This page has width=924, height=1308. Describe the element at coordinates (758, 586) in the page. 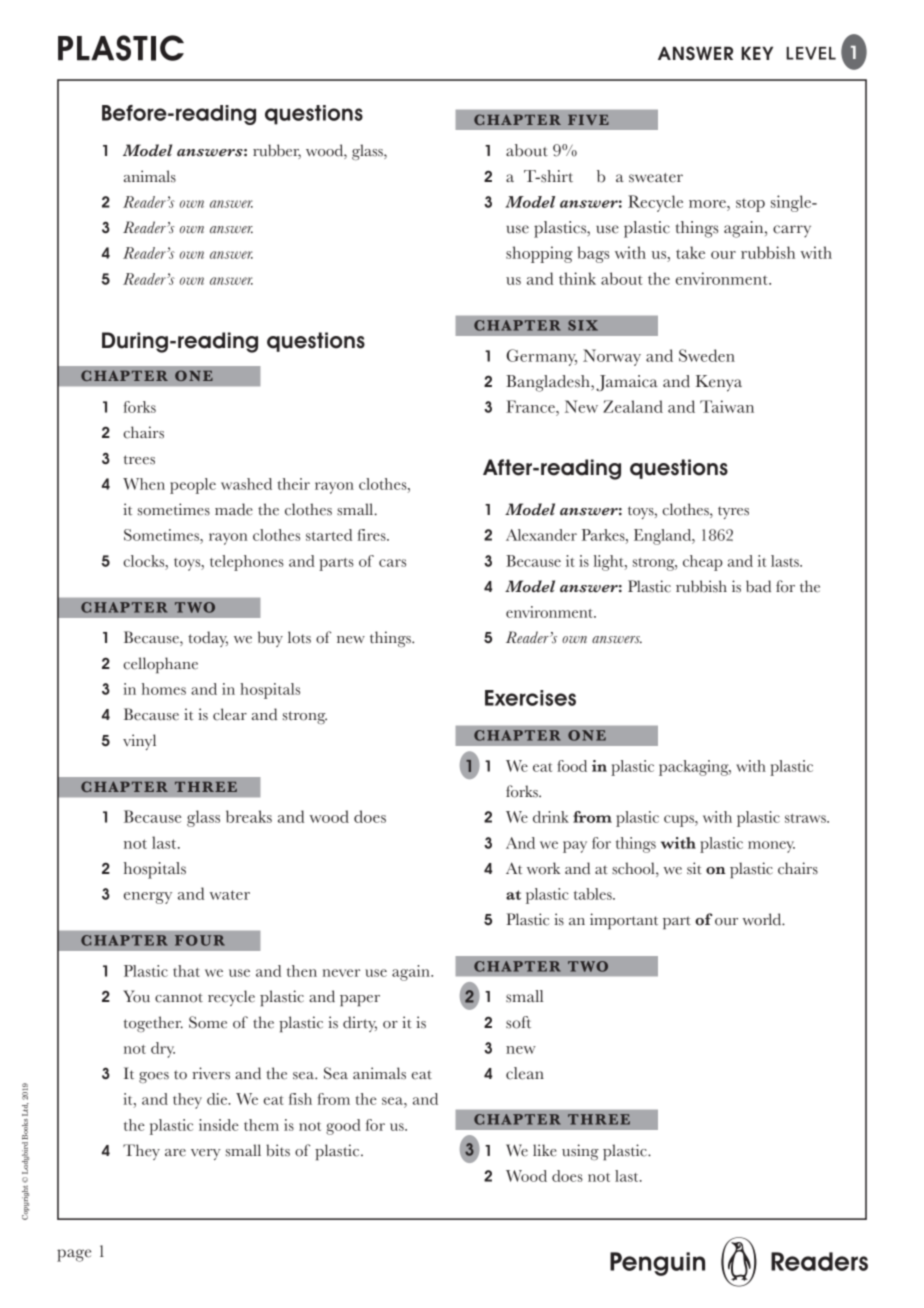

I see `bad` at that location.
